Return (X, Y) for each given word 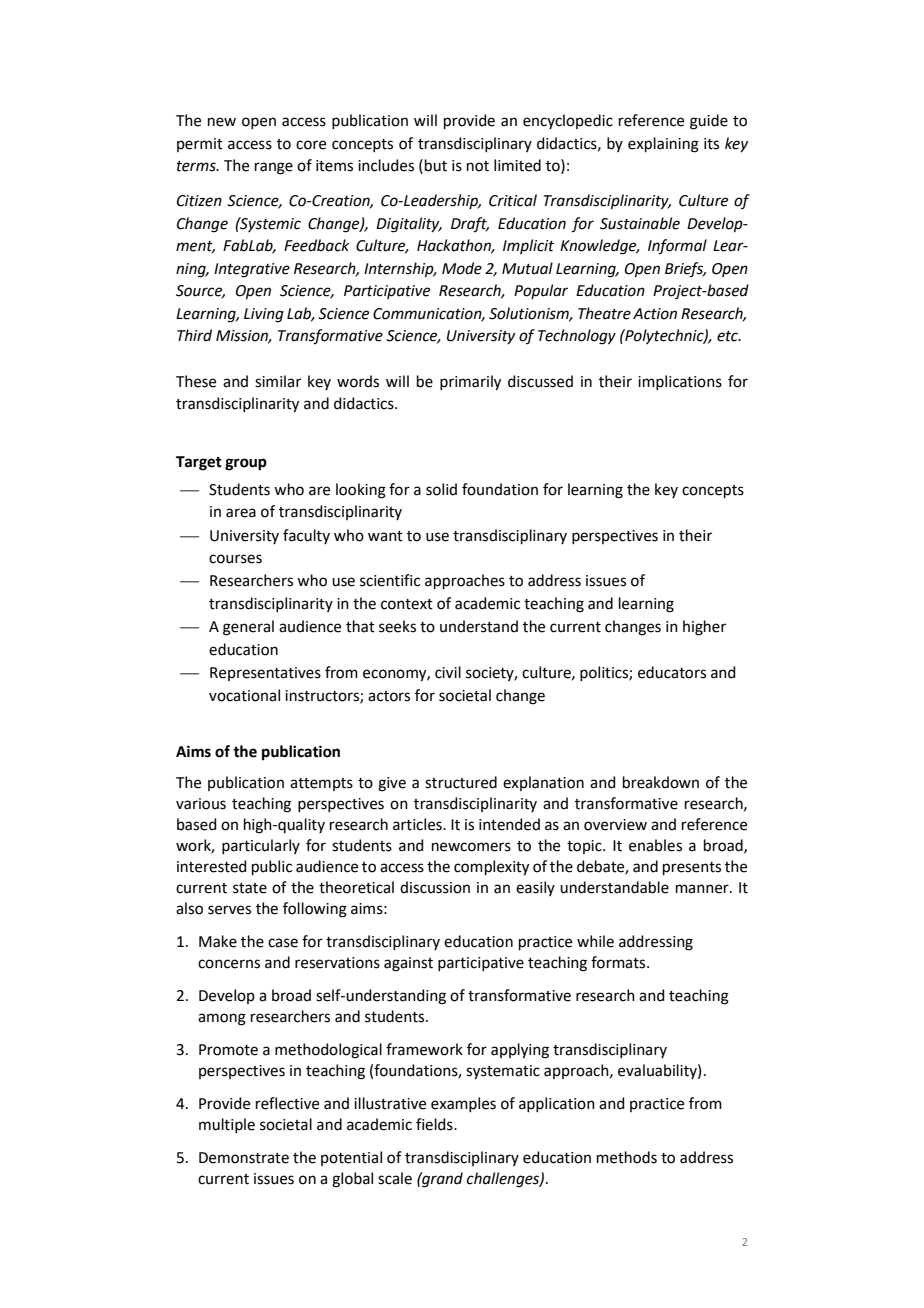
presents (692, 868)
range (274, 168)
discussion (435, 887)
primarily (470, 383)
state (250, 888)
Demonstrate (244, 1158)
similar (278, 381)
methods (627, 1157)
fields (435, 1124)
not (478, 166)
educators (672, 672)
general (248, 628)
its (711, 144)
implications (680, 382)
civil (448, 672)
